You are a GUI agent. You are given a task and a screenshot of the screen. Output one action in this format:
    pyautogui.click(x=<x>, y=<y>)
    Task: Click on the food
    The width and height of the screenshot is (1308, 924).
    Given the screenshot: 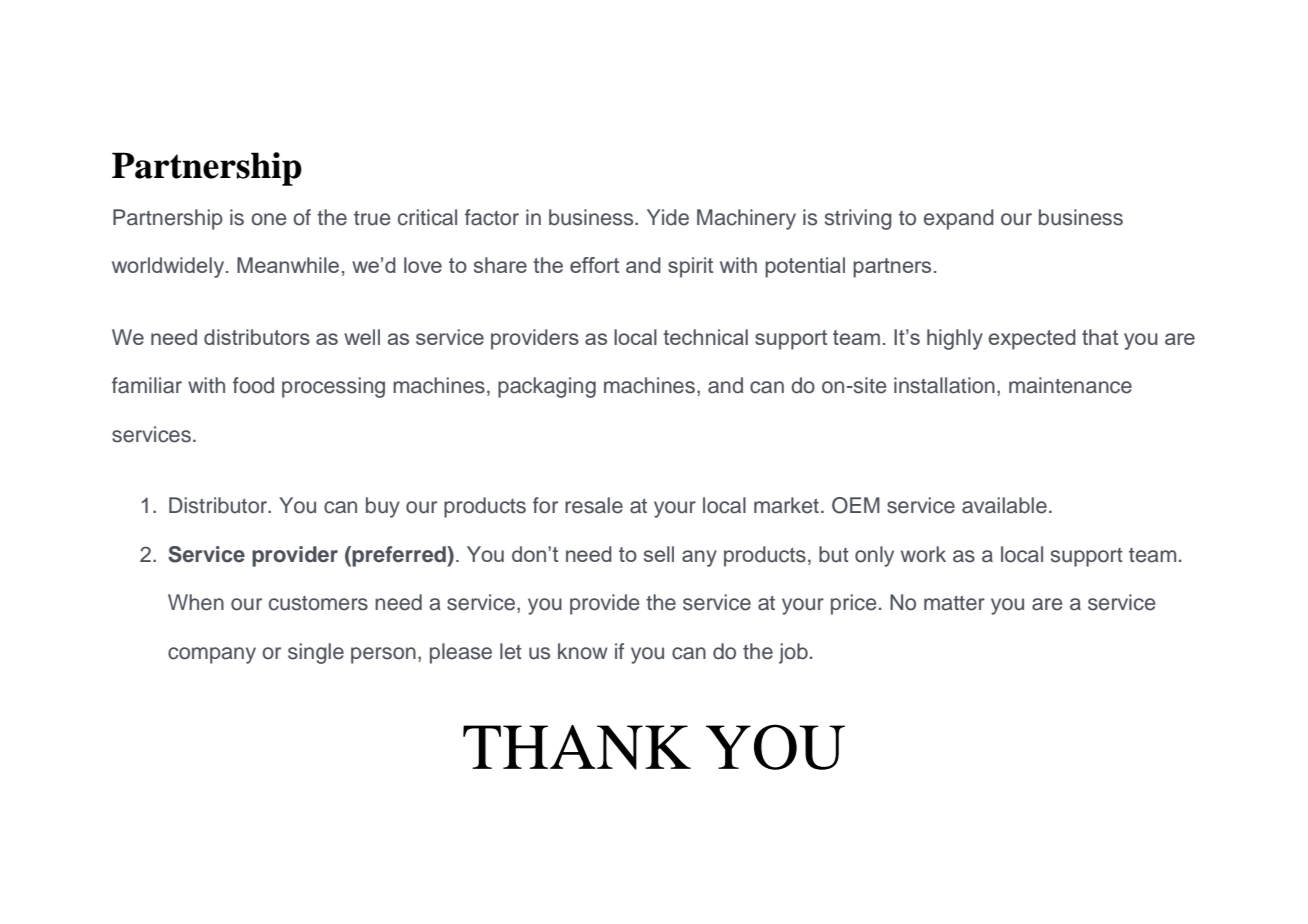 What is the action you would take?
    pyautogui.click(x=253, y=385)
